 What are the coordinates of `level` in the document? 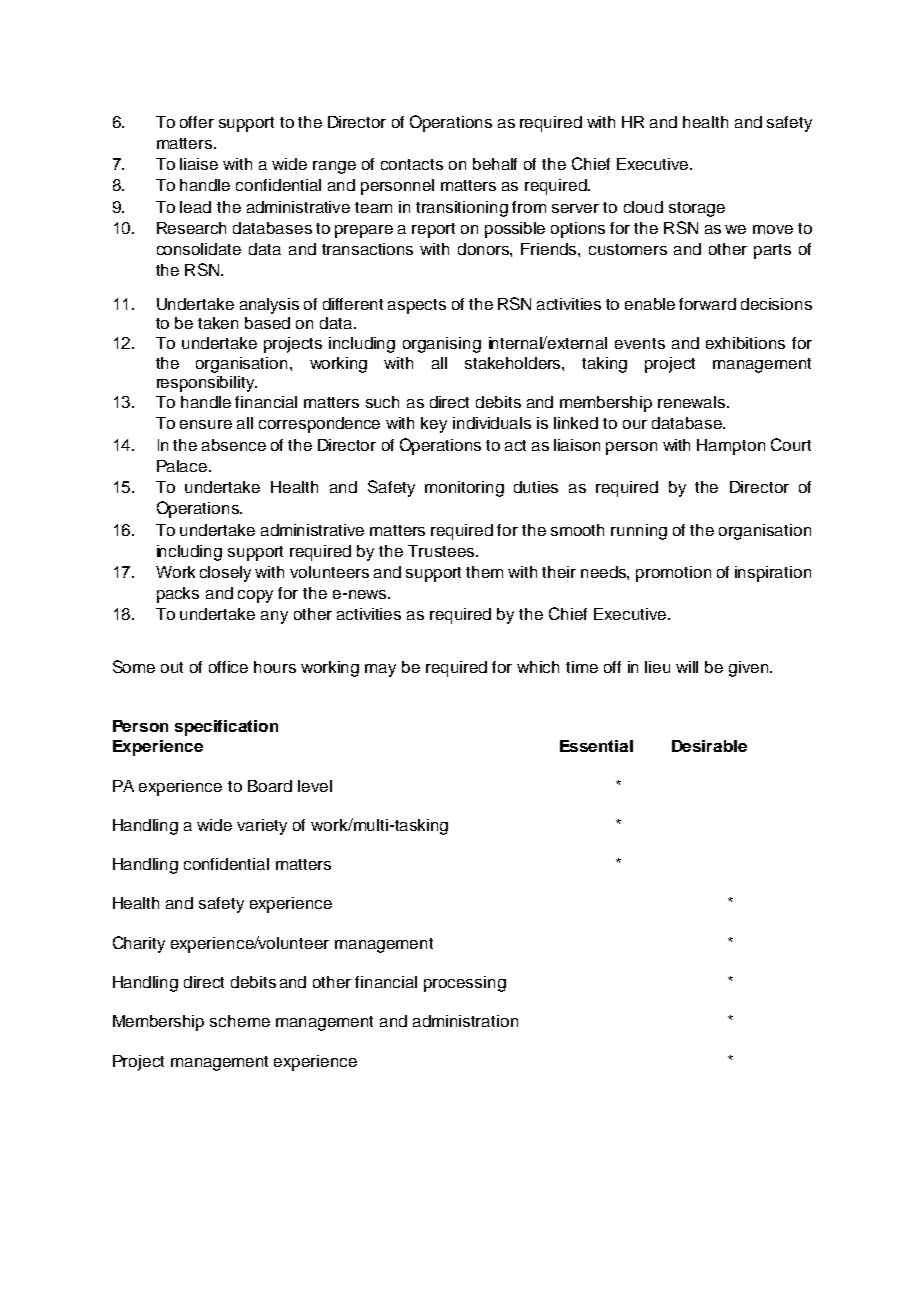 It's located at (315, 786).
